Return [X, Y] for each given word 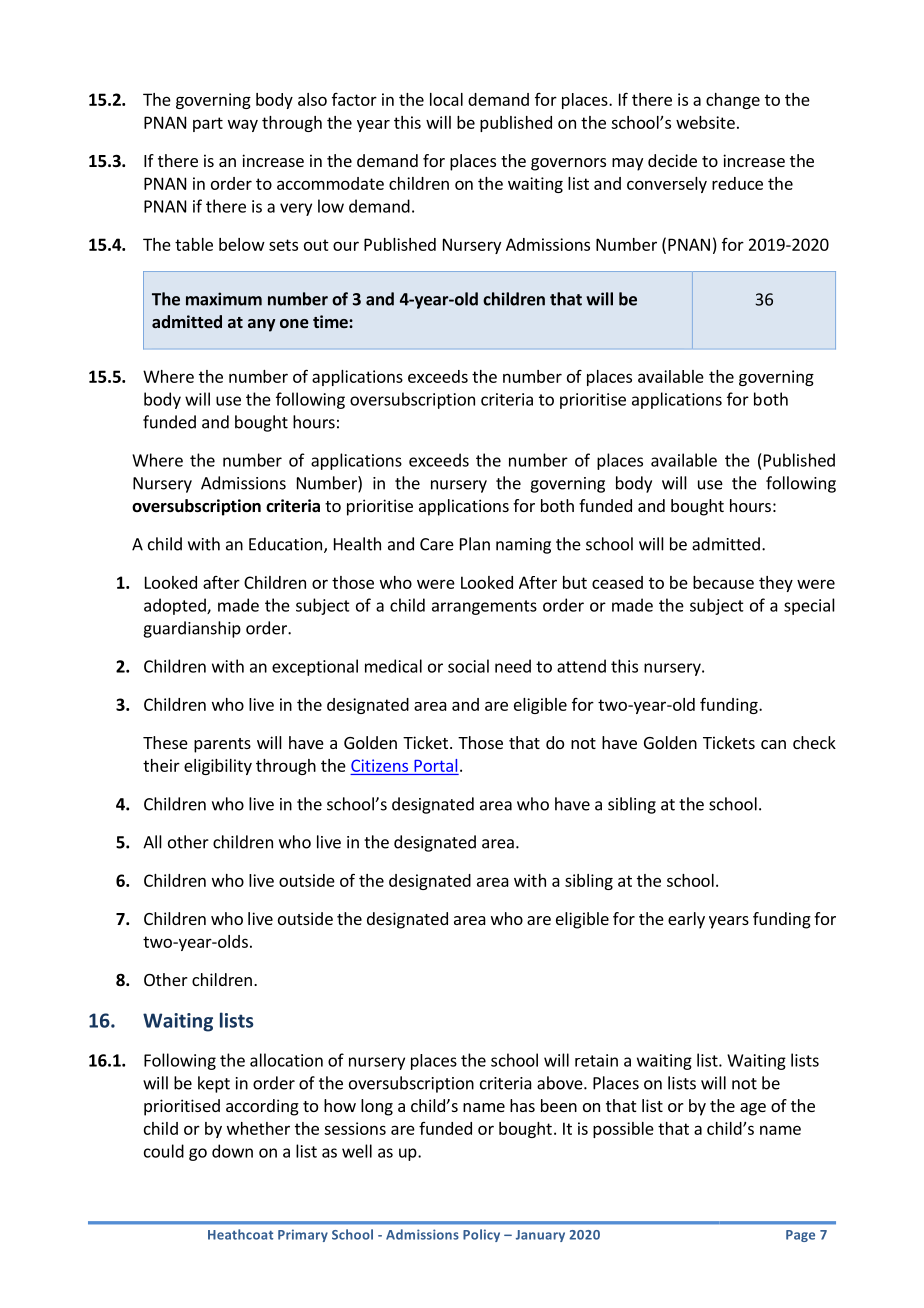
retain [596, 1060]
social [468, 666]
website [705, 122]
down [232, 1151]
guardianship [192, 629]
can [773, 744]
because [723, 582]
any [261, 325]
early [686, 920]
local [446, 99]
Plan [475, 544]
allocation [286, 1060]
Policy [481, 1235]
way [243, 125]
